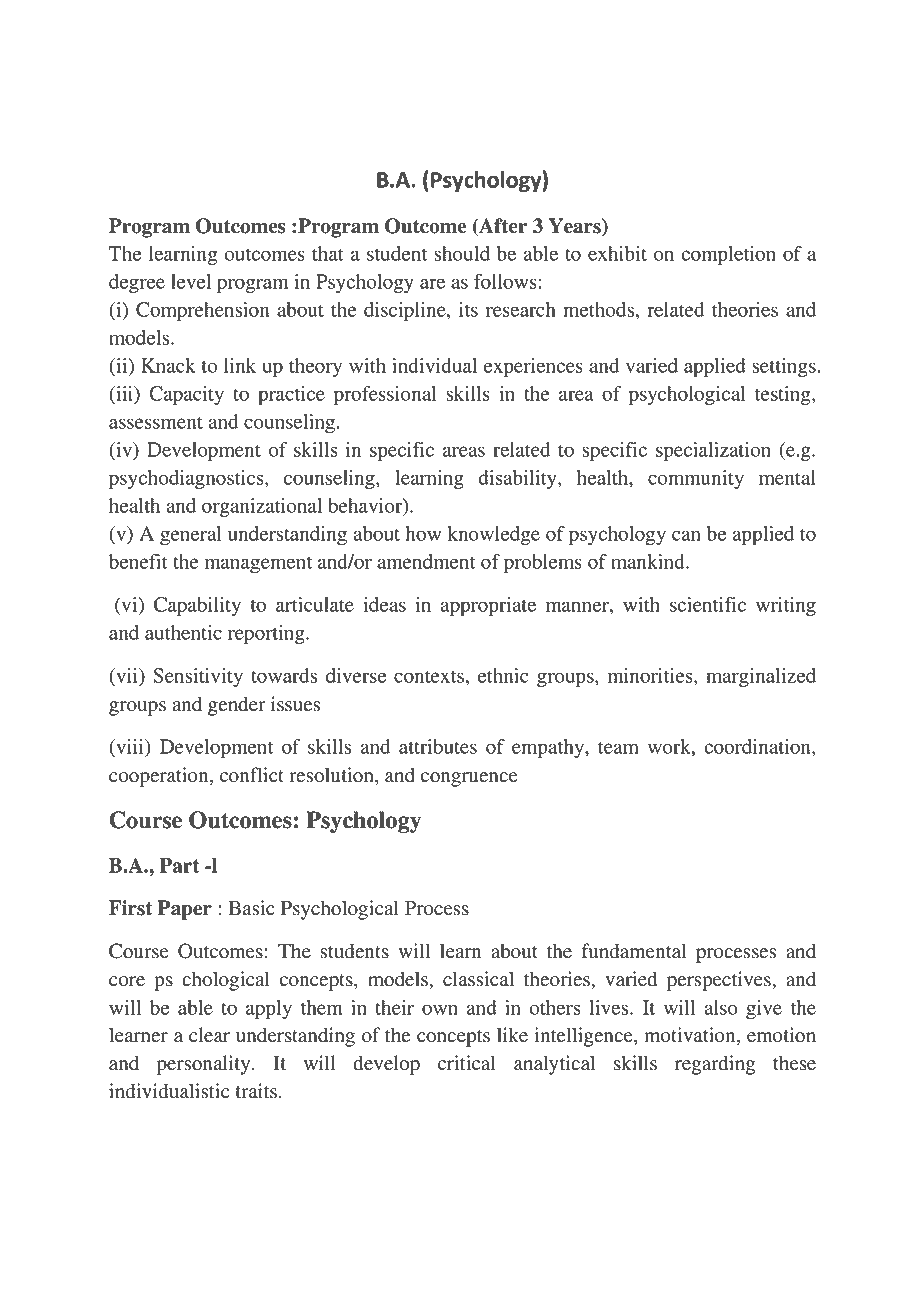 The width and height of the screenshot is (924, 1308). What do you see at coordinates (462, 253) in the screenshot?
I see `should` at bounding box center [462, 253].
